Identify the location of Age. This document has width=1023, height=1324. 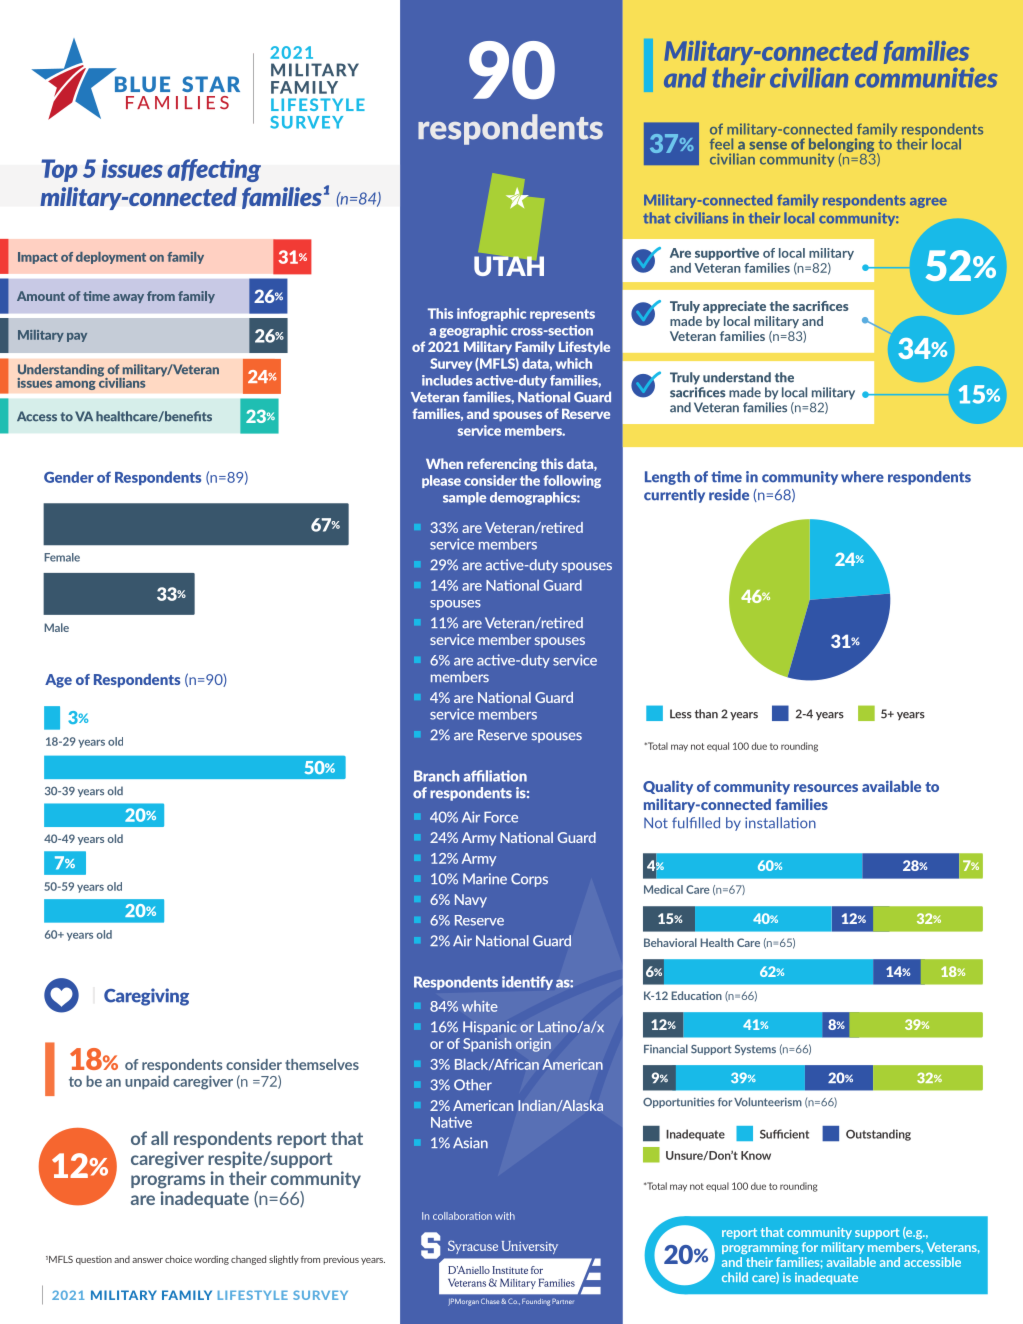
(58, 681).
